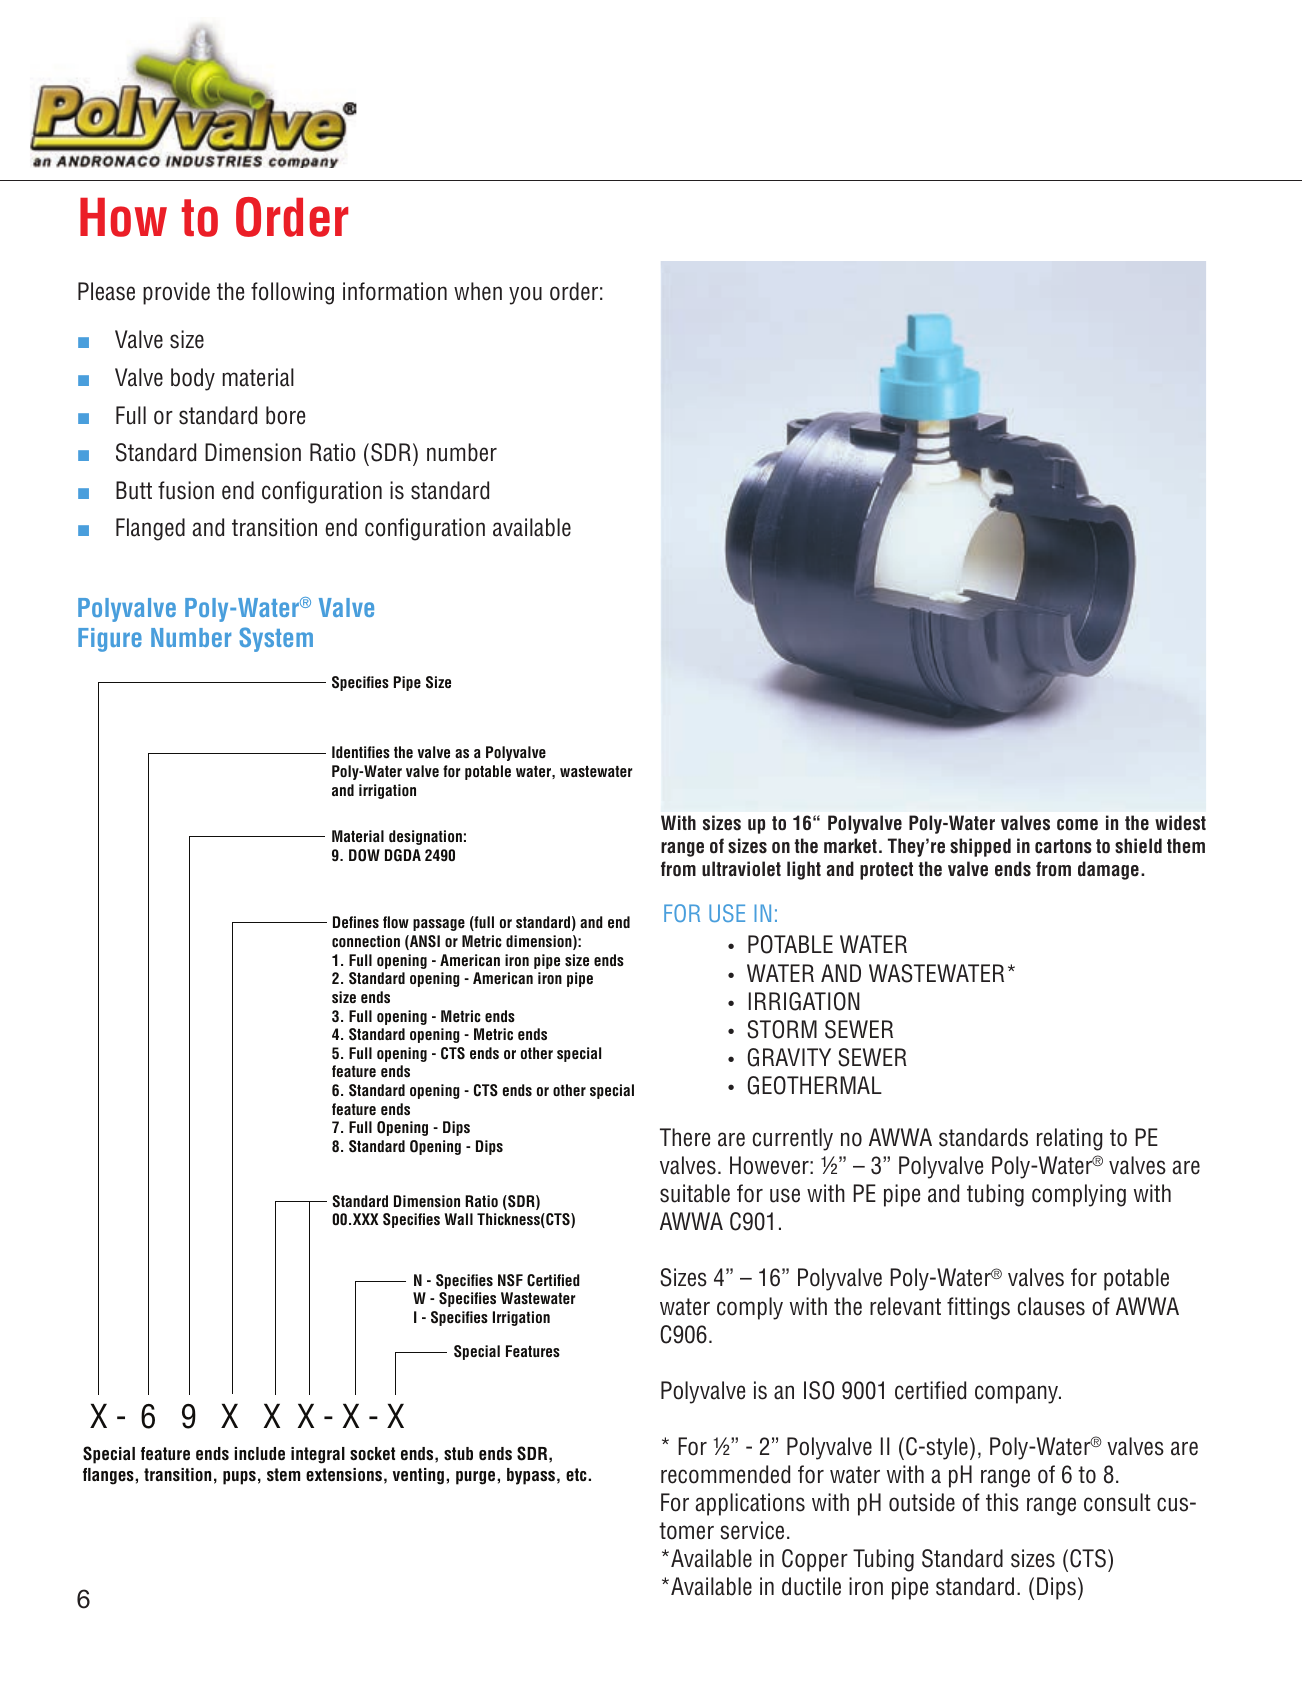 The height and width of the page is (1685, 1302). Describe the element at coordinates (478, 291) in the page. I see `when` at that location.
